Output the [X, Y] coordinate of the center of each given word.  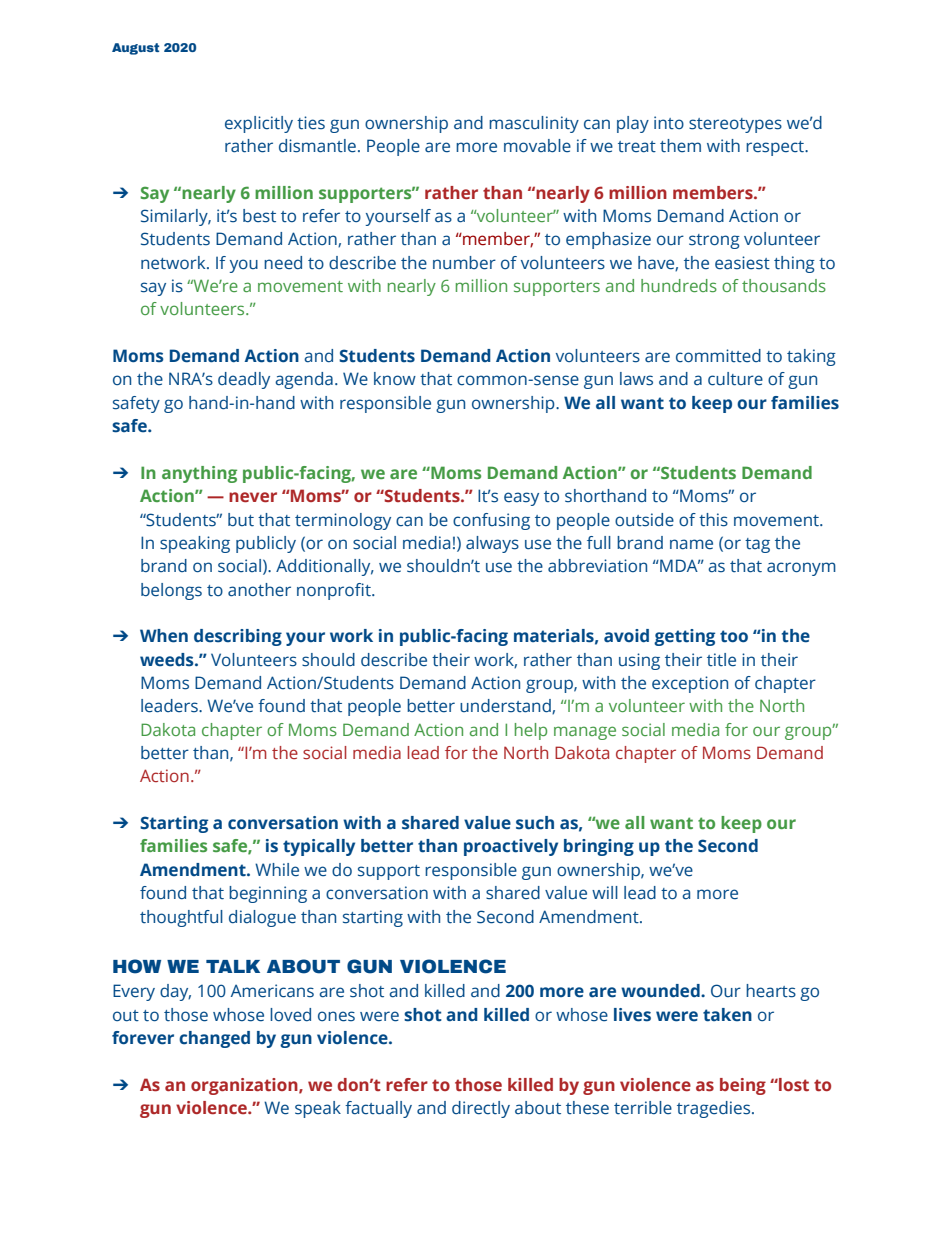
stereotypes [735, 125]
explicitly [259, 124]
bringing [599, 847]
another [259, 590]
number [464, 263]
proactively [511, 847]
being [743, 1086]
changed [214, 1039]
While [277, 870]
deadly [244, 380]
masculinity [534, 124]
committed [718, 356]
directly [481, 1109]
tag [757, 545]
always [492, 544]
